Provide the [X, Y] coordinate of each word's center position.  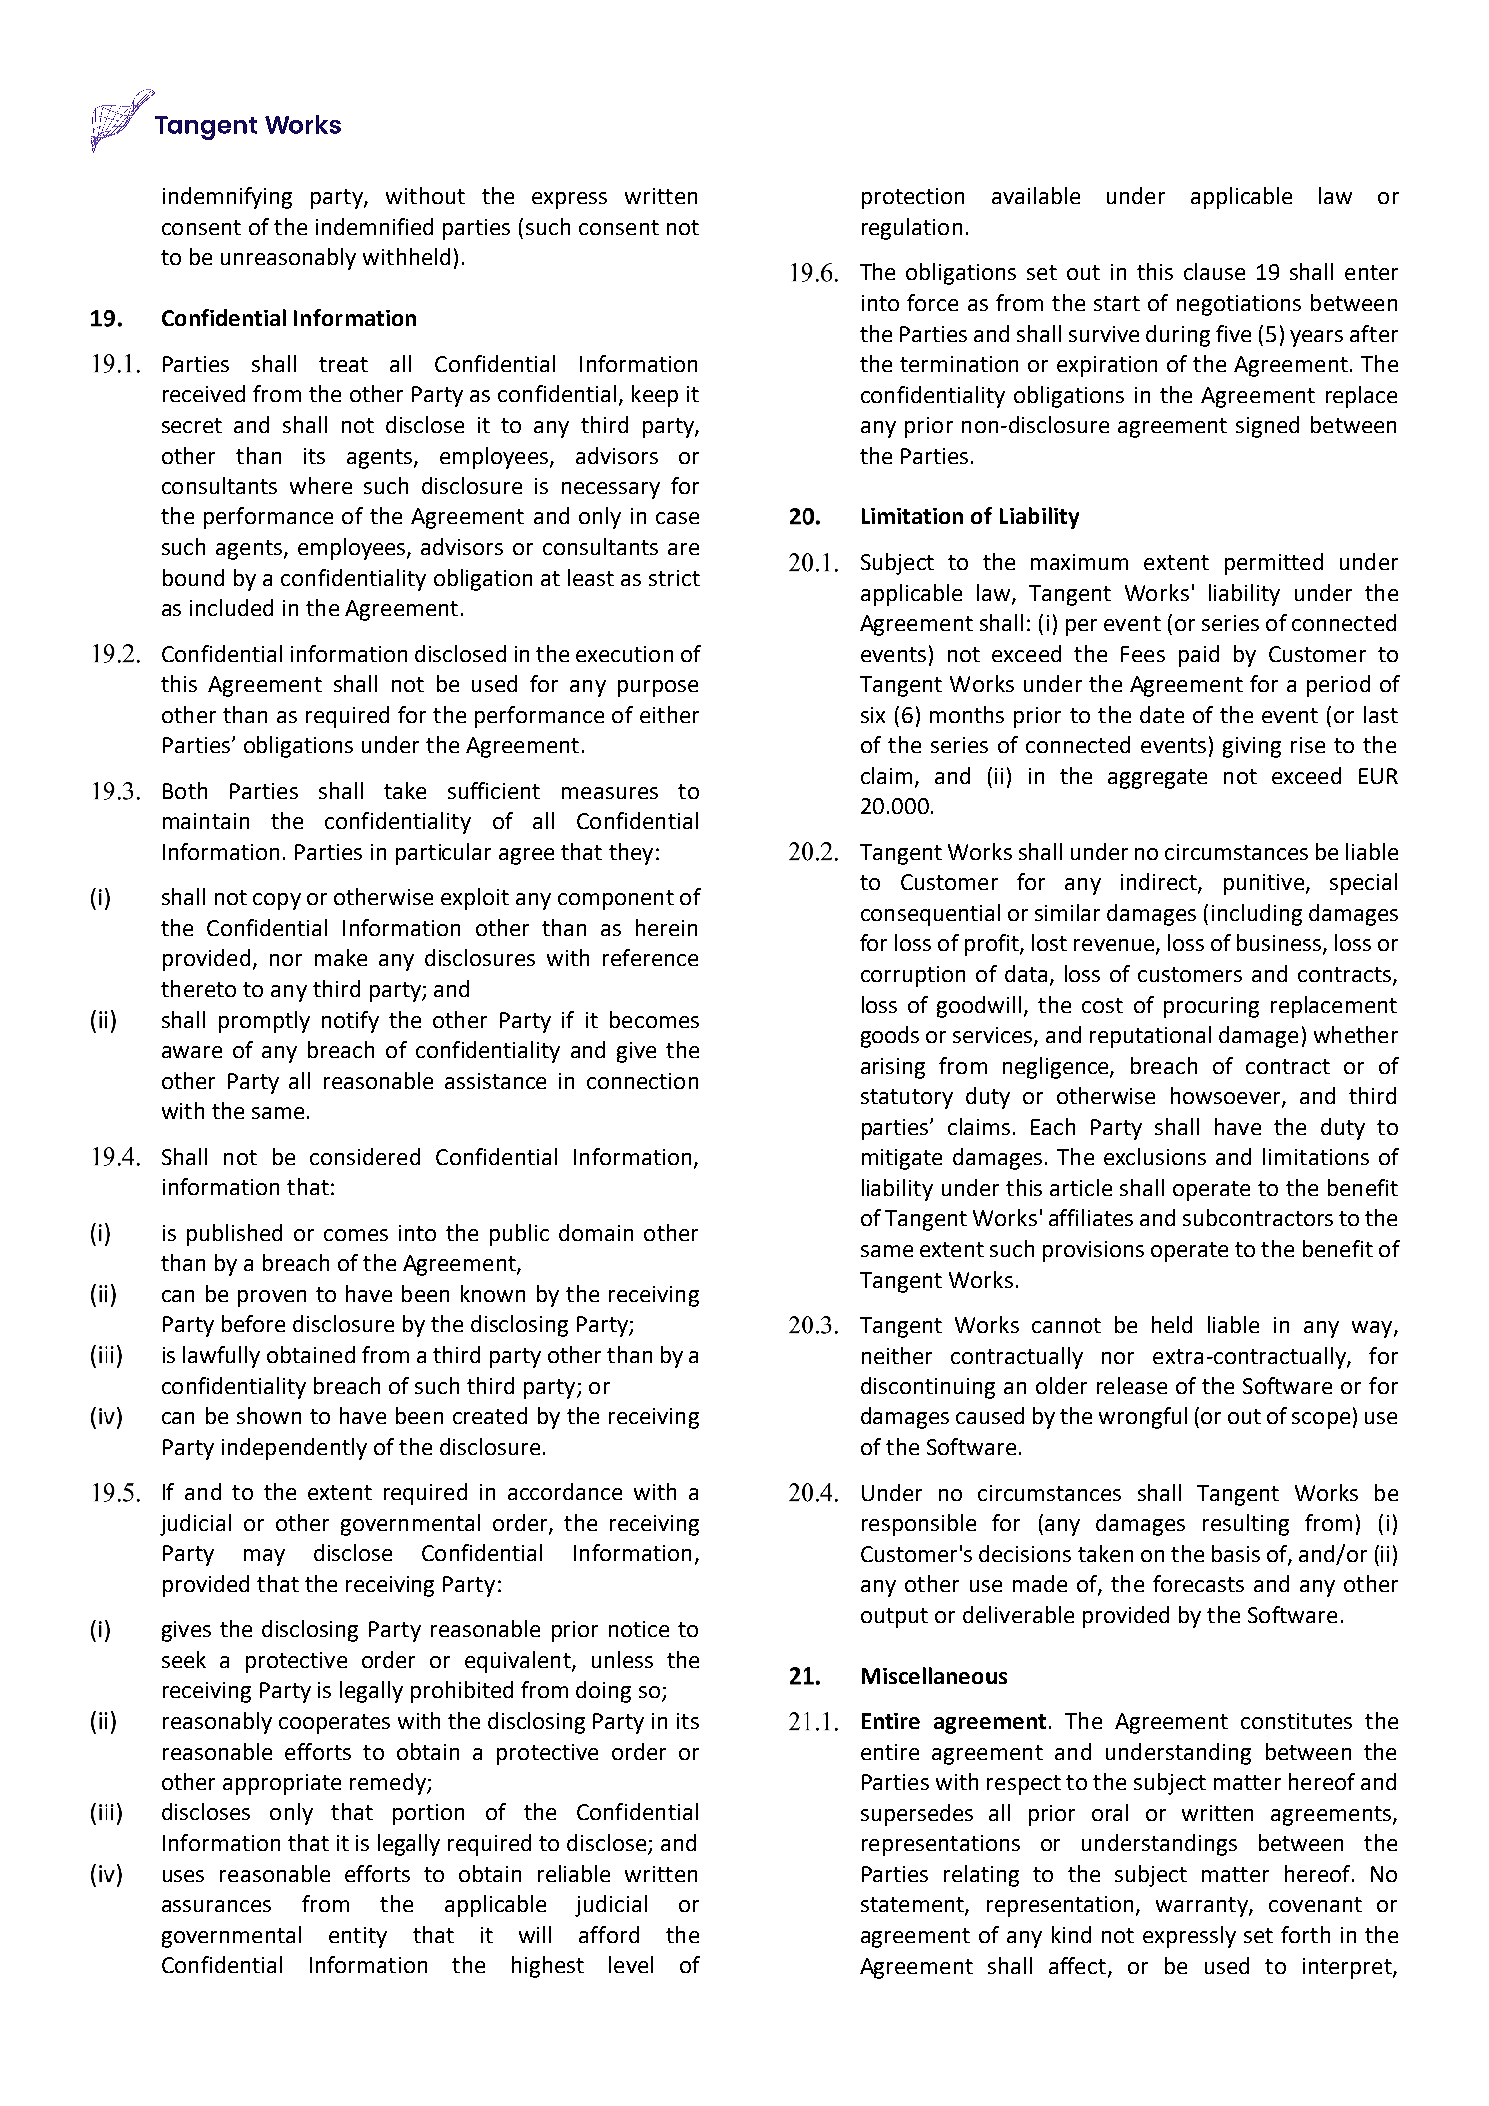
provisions [1093, 1251]
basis [1236, 1553]
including [1257, 915]
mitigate [902, 1159]
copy [277, 901]
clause [1214, 271]
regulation [912, 229]
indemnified [374, 226]
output [894, 1618]
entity [358, 1937]
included [231, 607]
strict [674, 578]
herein [666, 927]
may [264, 1557]
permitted [1274, 564]
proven [272, 1298]
